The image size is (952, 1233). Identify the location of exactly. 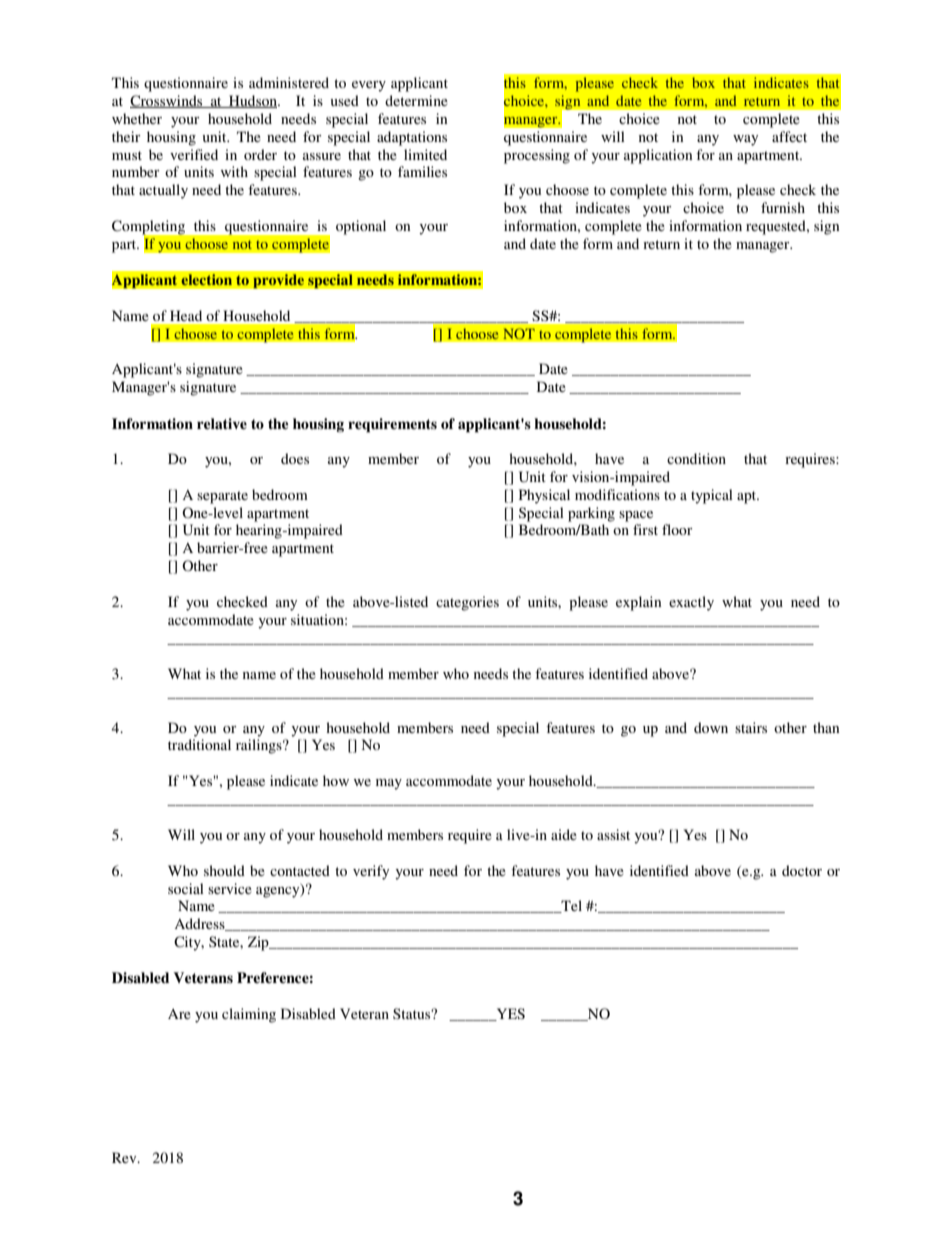
(691, 603).
